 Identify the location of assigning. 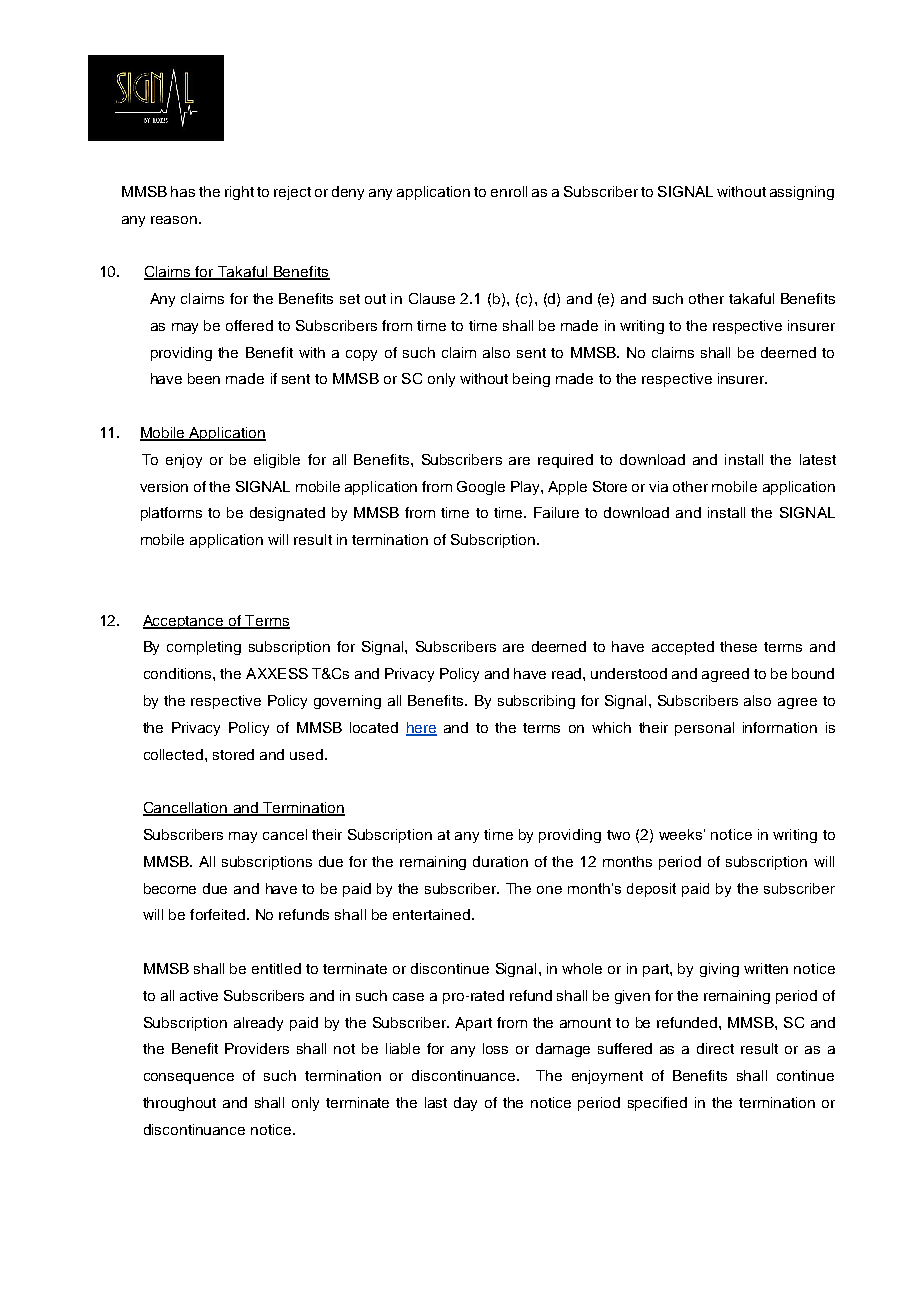
(802, 193).
